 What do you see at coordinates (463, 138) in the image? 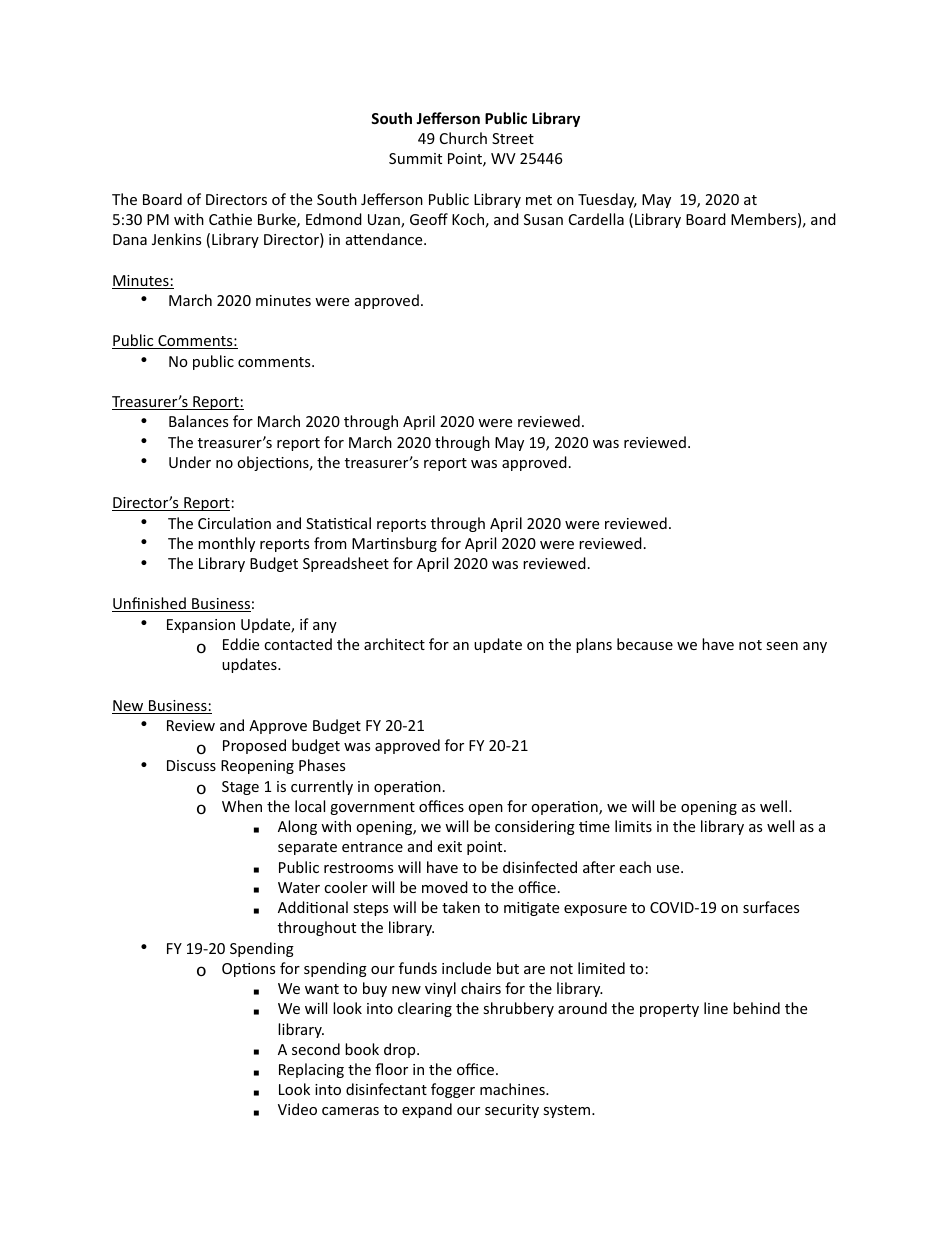
I see `Church` at bounding box center [463, 138].
